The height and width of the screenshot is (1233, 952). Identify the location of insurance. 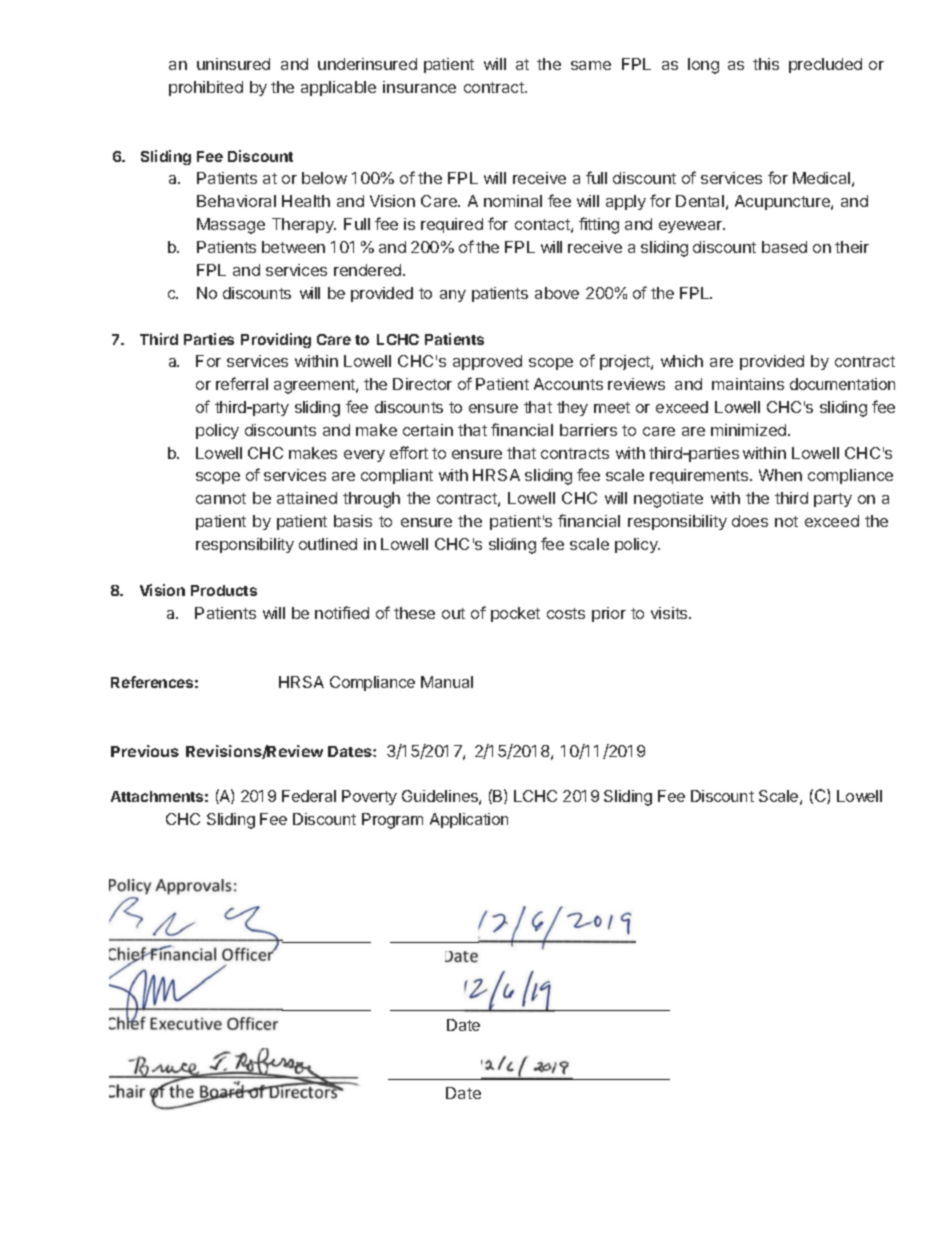
(419, 87).
